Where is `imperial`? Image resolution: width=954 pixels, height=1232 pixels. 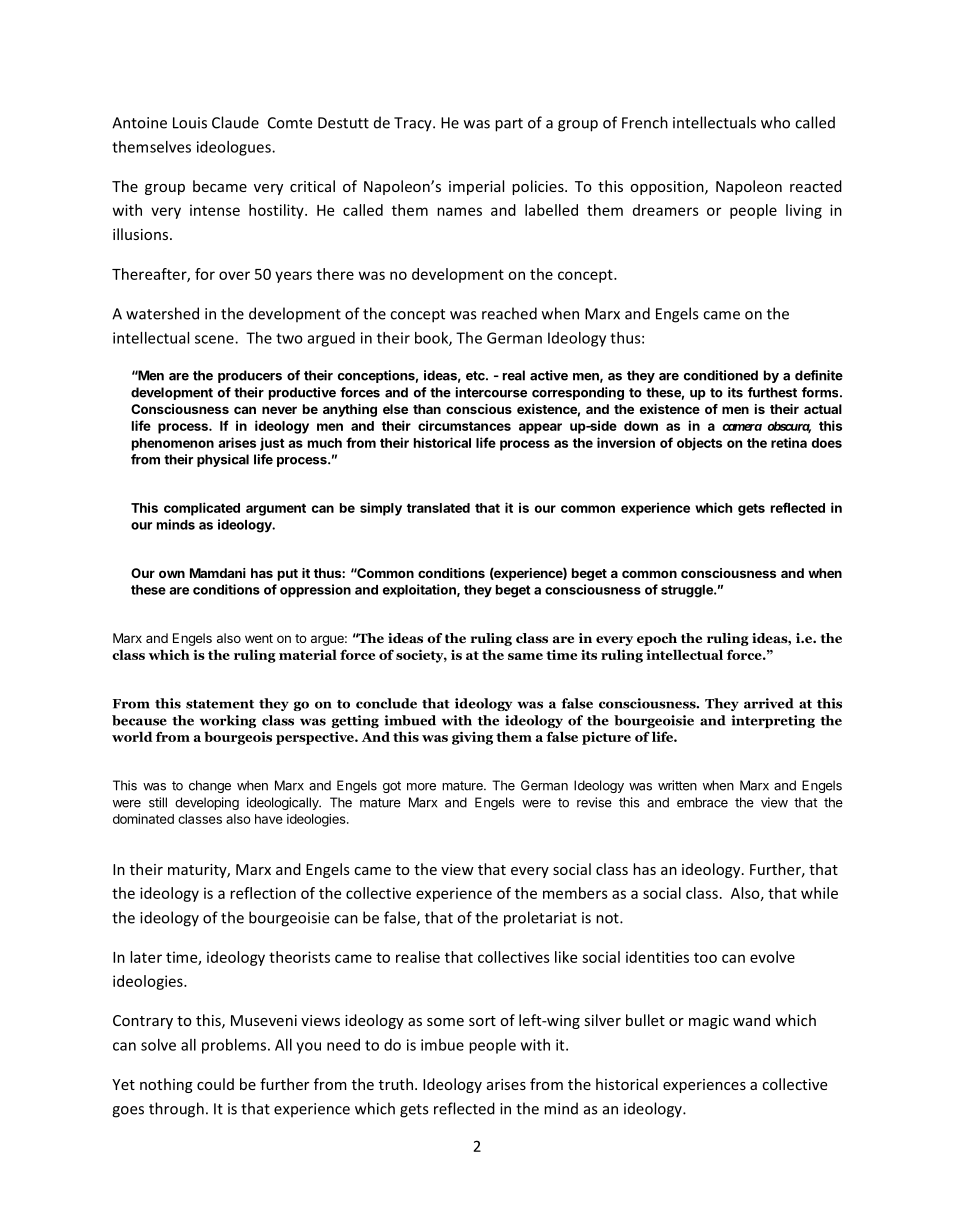 imperial is located at coordinates (476, 187).
